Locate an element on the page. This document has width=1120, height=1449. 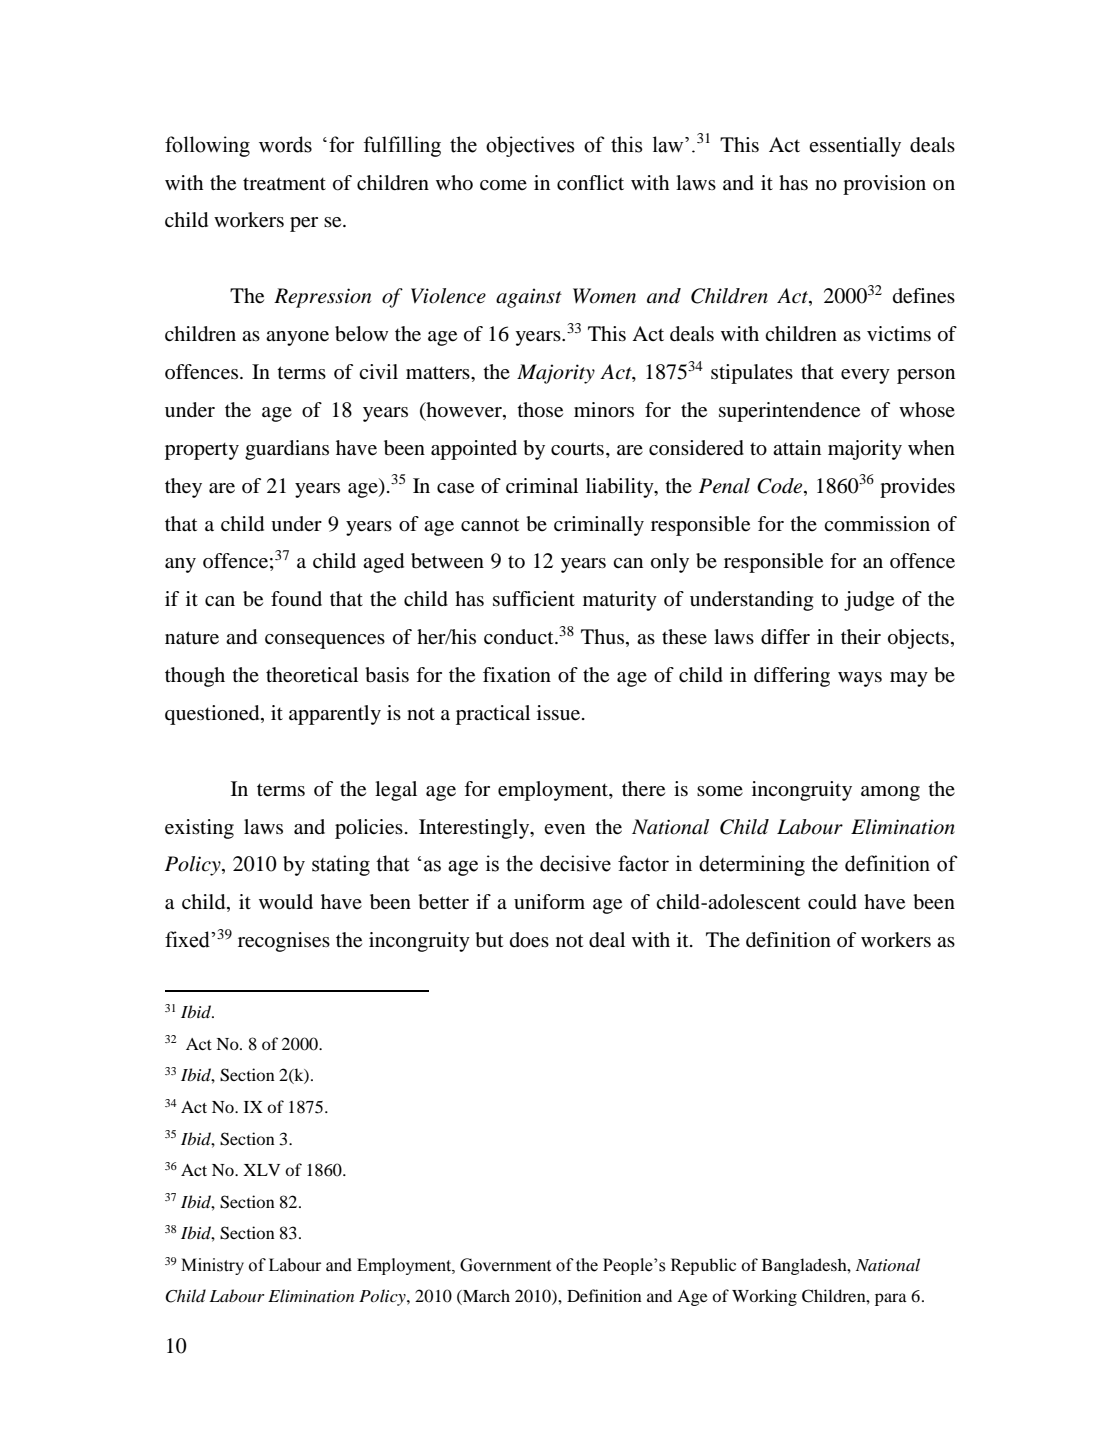
provision is located at coordinates (884, 185).
